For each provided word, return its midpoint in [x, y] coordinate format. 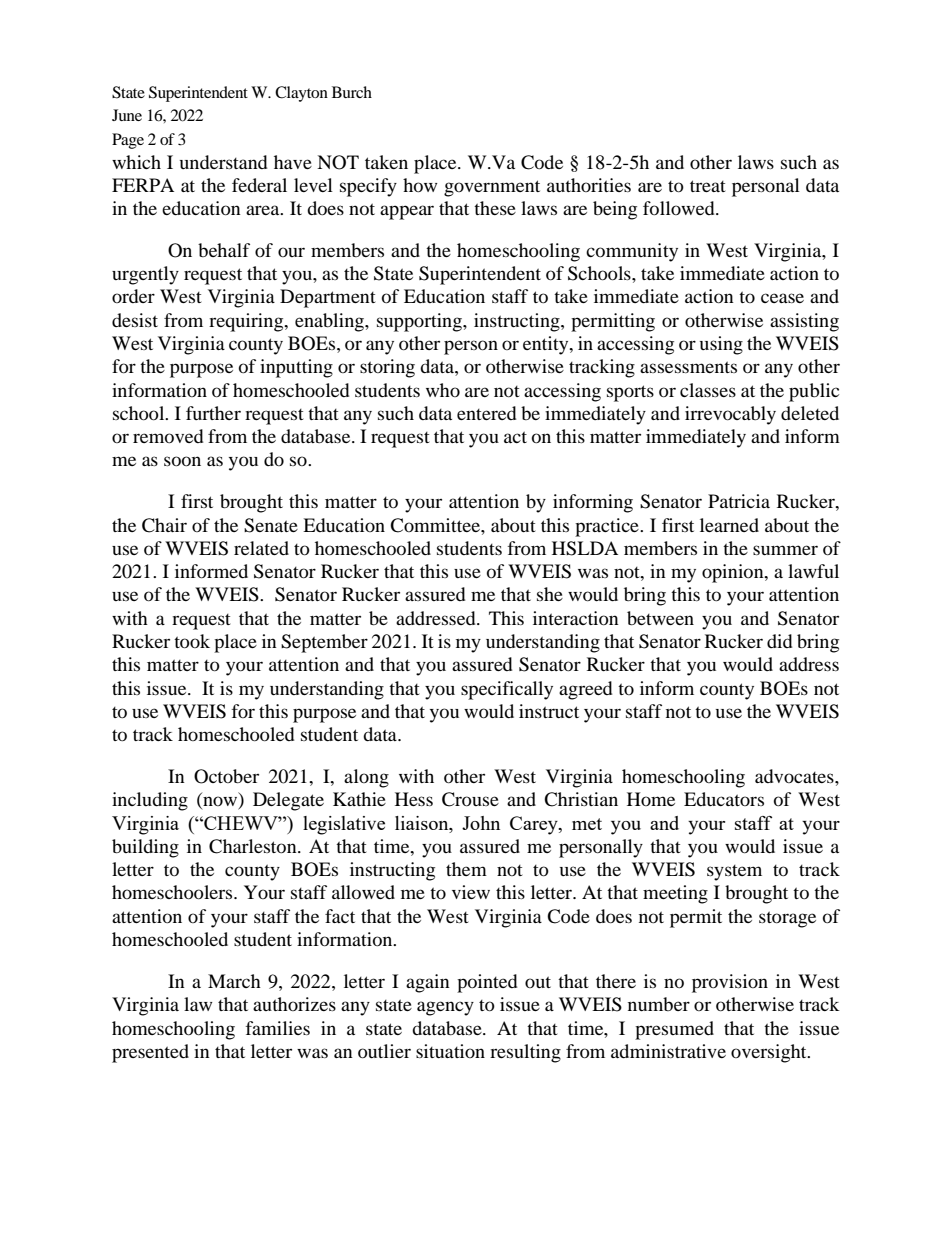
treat [708, 186]
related [261, 548]
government [492, 188]
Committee [436, 525]
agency [445, 1008]
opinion [734, 573]
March [234, 981]
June [127, 115]
